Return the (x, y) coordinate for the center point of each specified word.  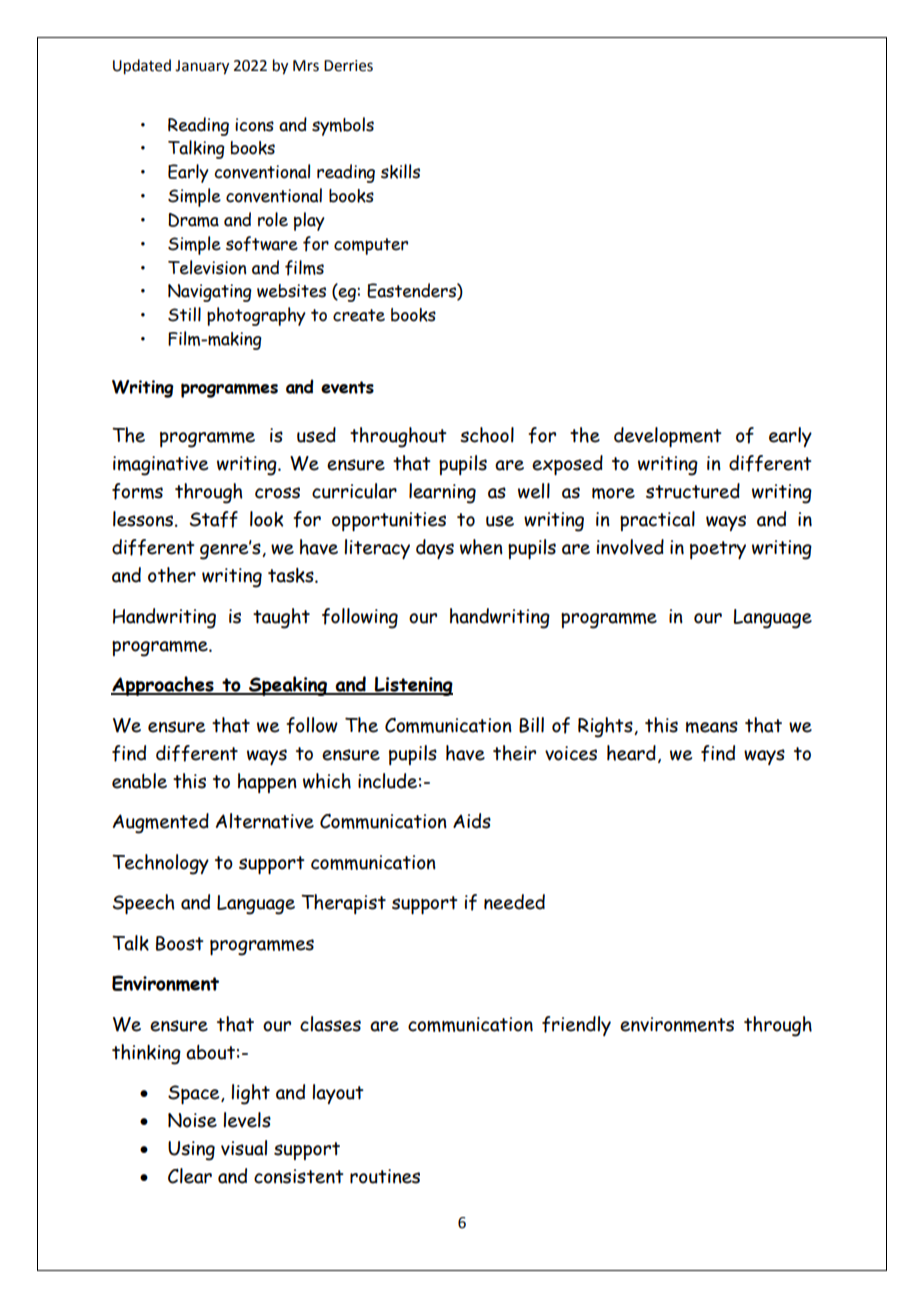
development (668, 437)
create (359, 315)
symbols (343, 126)
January (202, 67)
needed (514, 902)
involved (630, 547)
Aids (472, 821)
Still (184, 314)
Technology (160, 864)
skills (400, 171)
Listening (413, 686)
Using (191, 1151)
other (172, 575)
